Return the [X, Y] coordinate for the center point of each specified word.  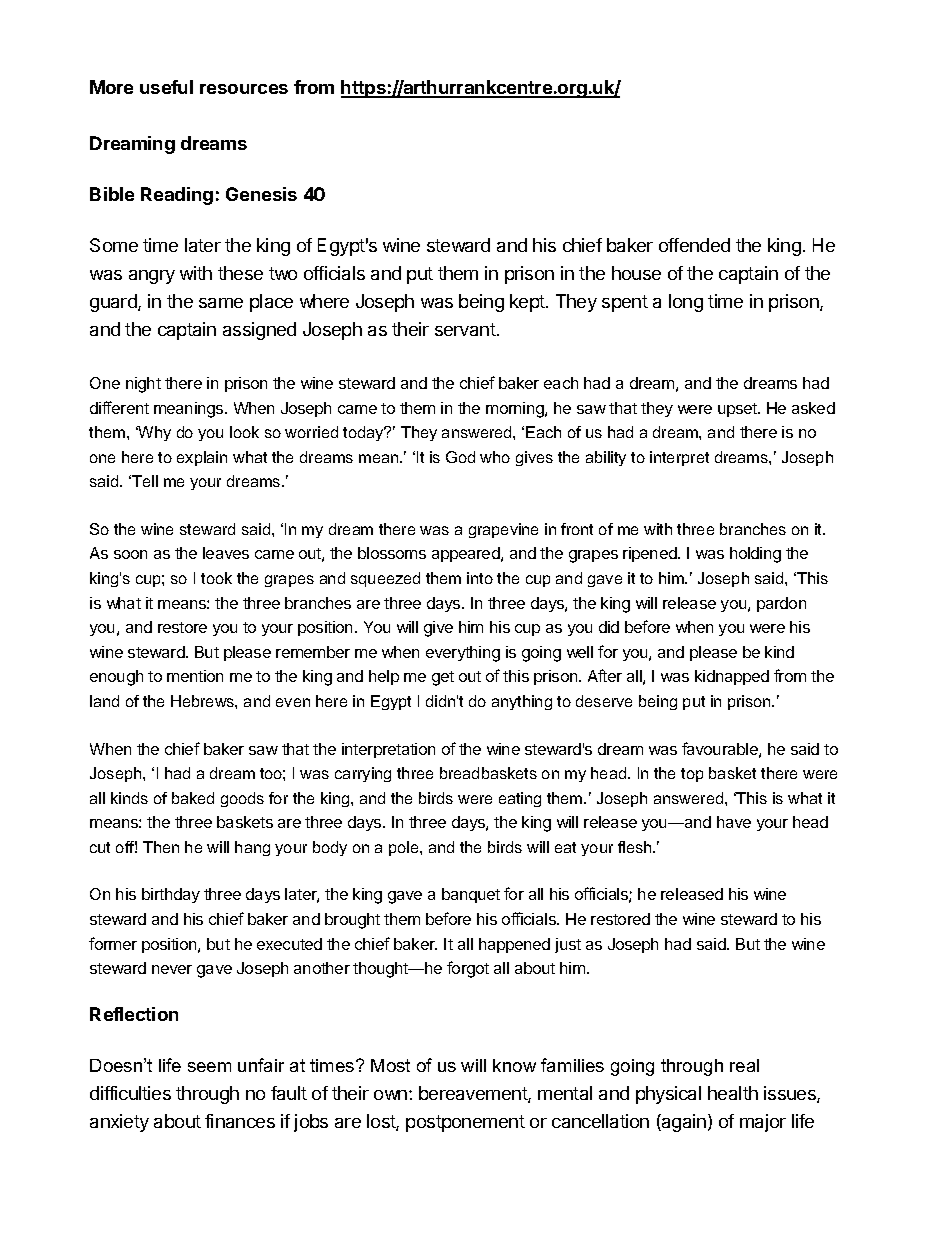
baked [193, 798]
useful [166, 87]
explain [202, 458]
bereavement [474, 1094]
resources [244, 89]
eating [520, 799]
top [692, 775]
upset [738, 410]
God [460, 457]
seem [209, 1067]
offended [694, 245]
